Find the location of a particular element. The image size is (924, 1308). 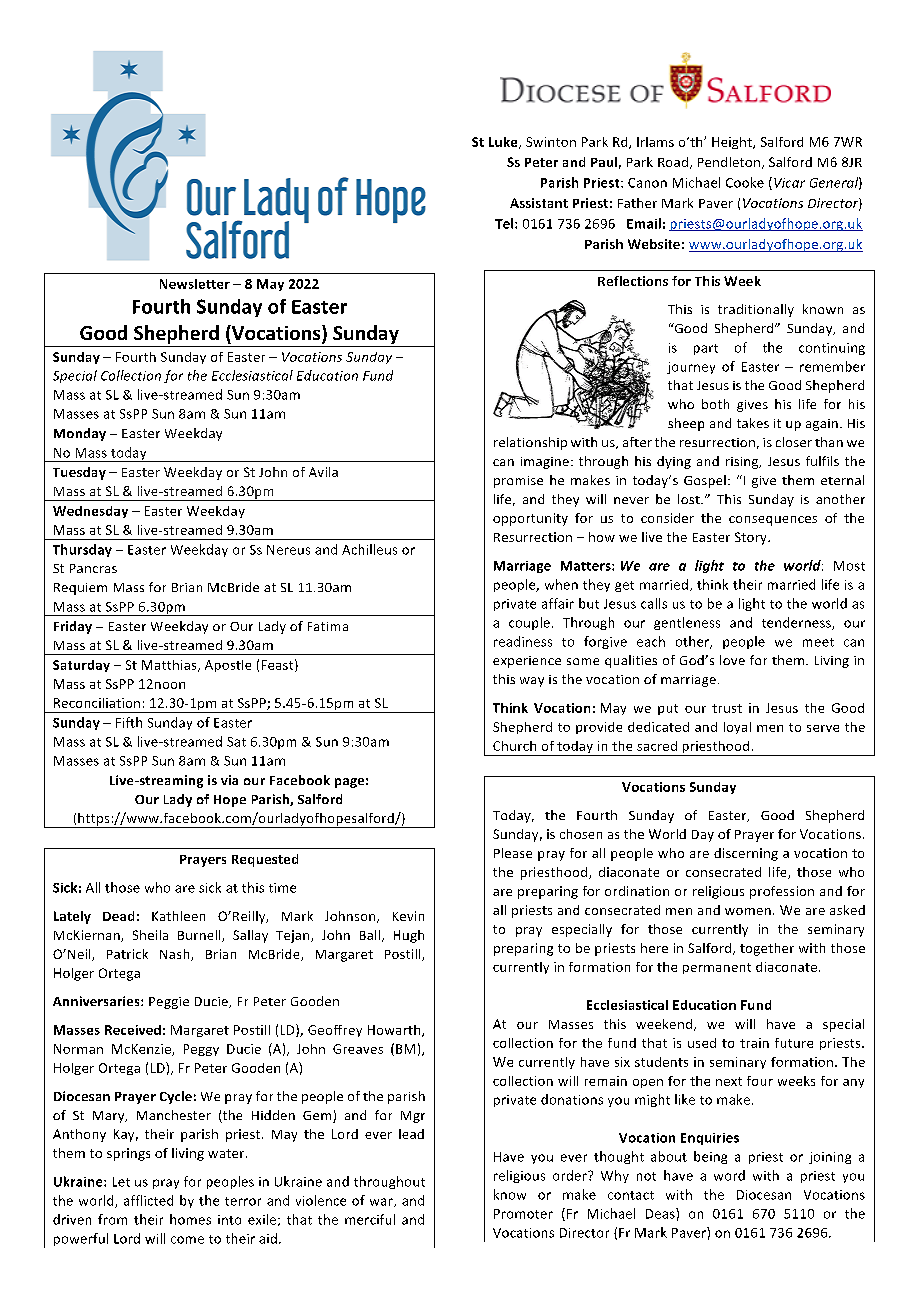

afflicted is located at coordinates (148, 1200).
